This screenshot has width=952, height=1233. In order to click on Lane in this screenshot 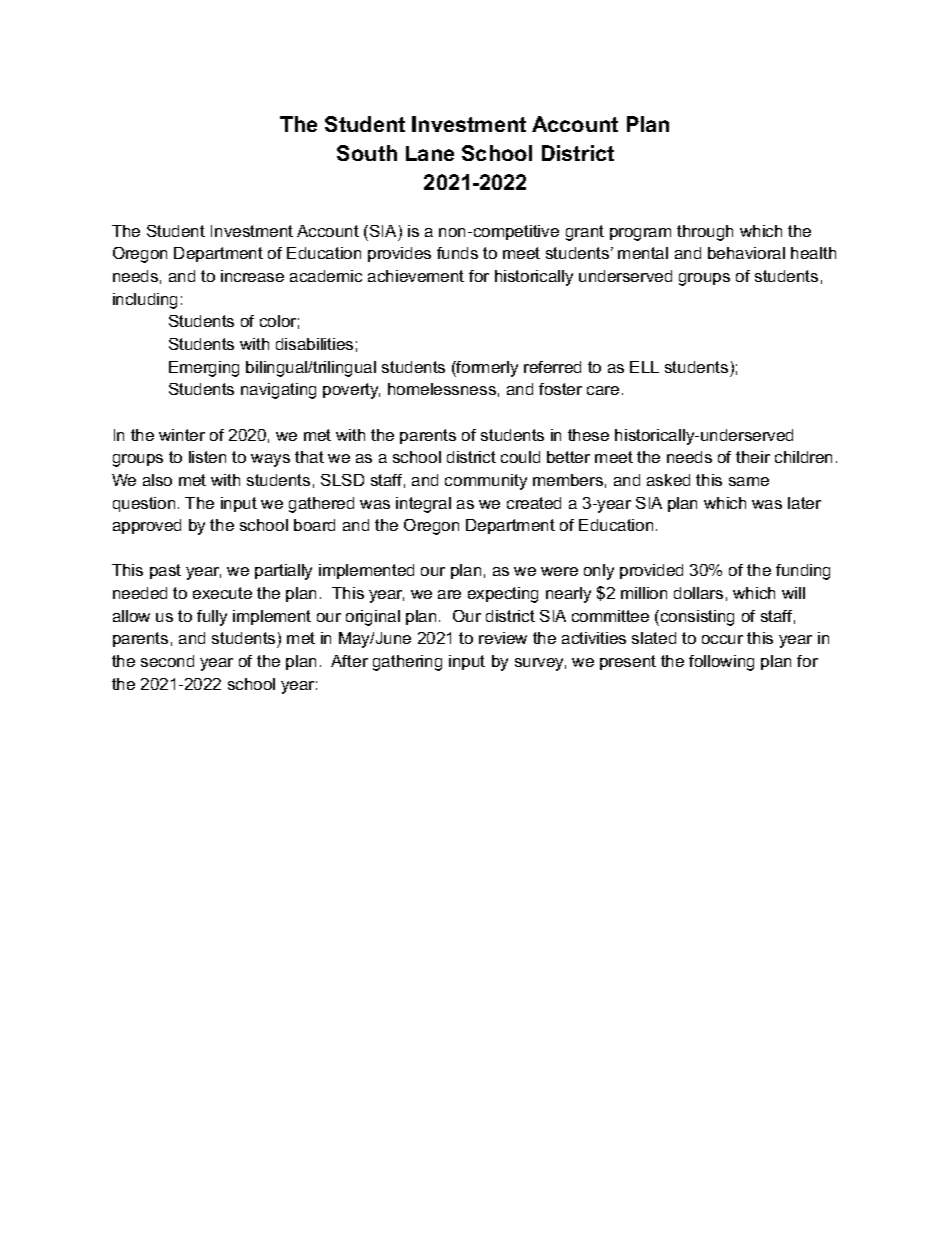, I will do `click(430, 153)`.
